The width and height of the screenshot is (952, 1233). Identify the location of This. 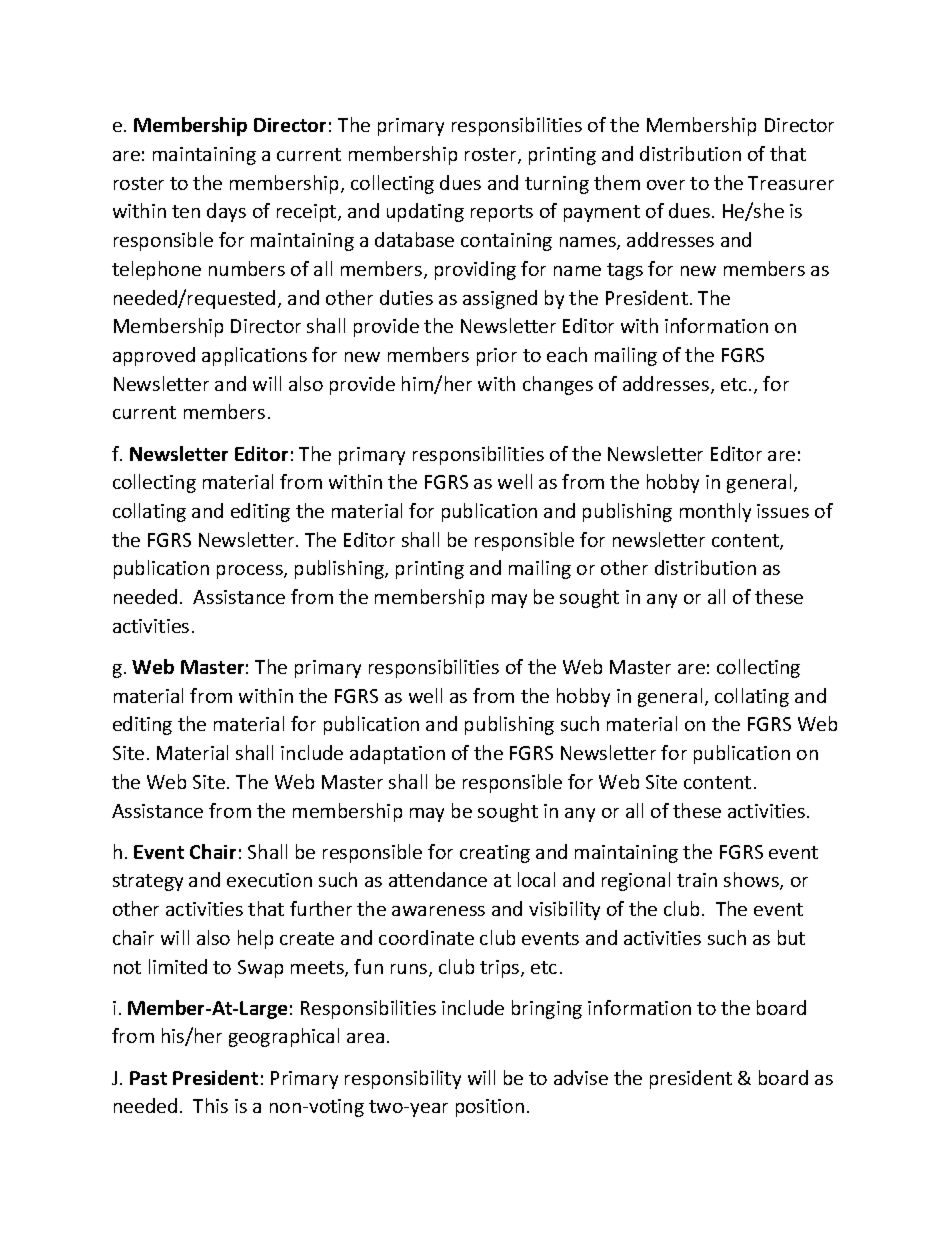
(210, 1105).
